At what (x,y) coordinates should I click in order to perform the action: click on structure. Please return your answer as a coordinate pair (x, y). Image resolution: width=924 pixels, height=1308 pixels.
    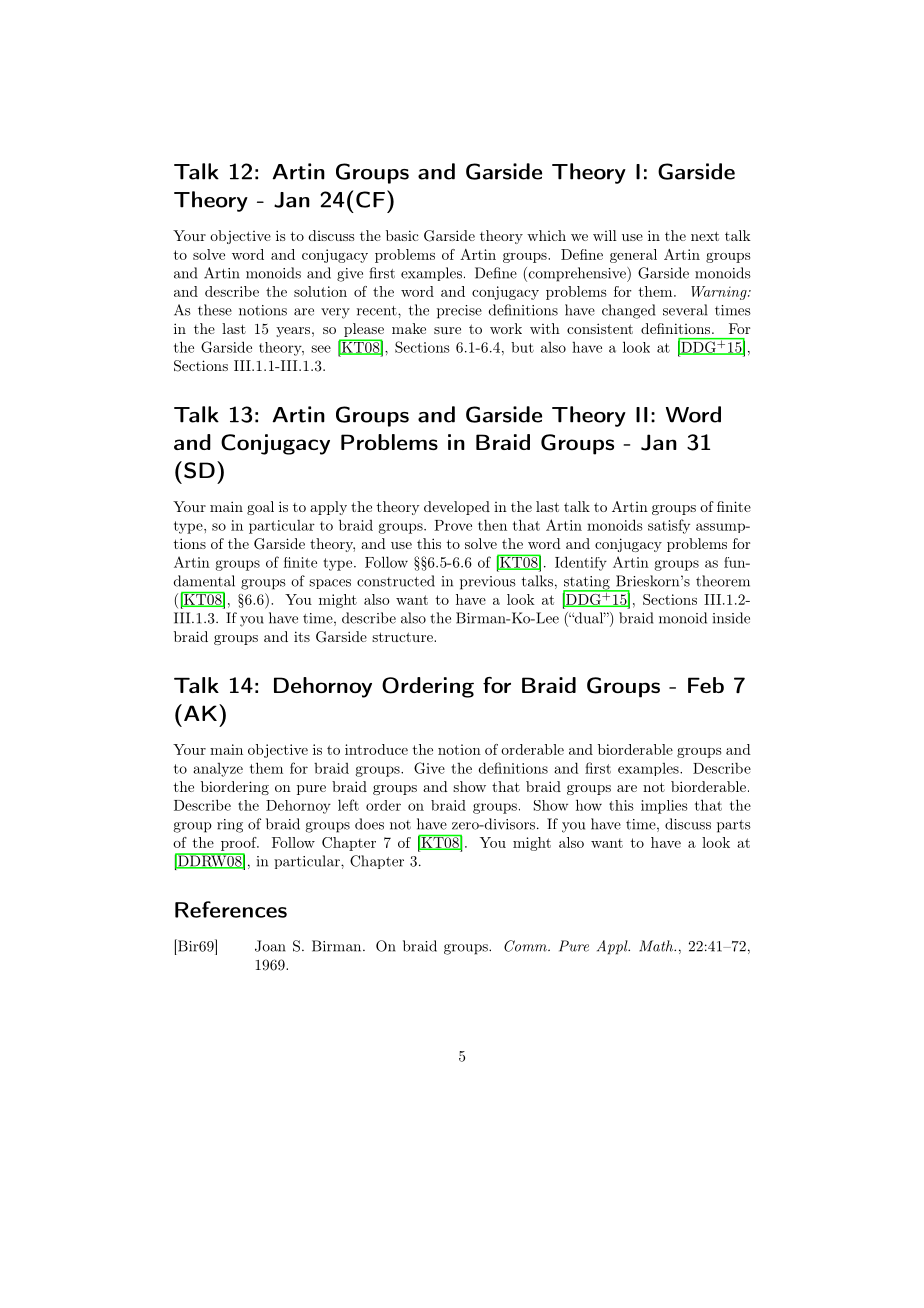
    Looking at the image, I should click on (403, 637).
